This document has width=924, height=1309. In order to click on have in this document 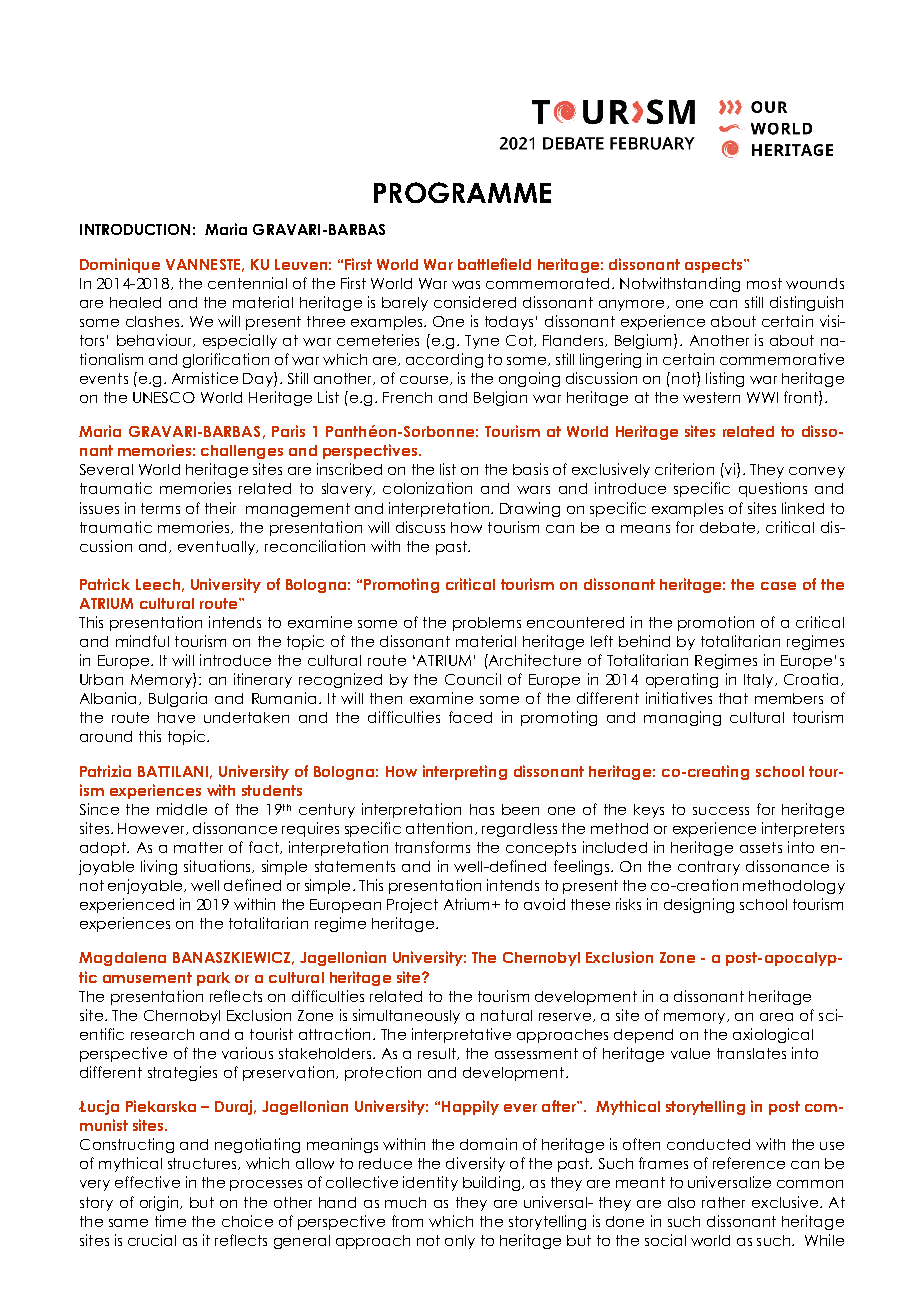, I will do `click(176, 717)`.
